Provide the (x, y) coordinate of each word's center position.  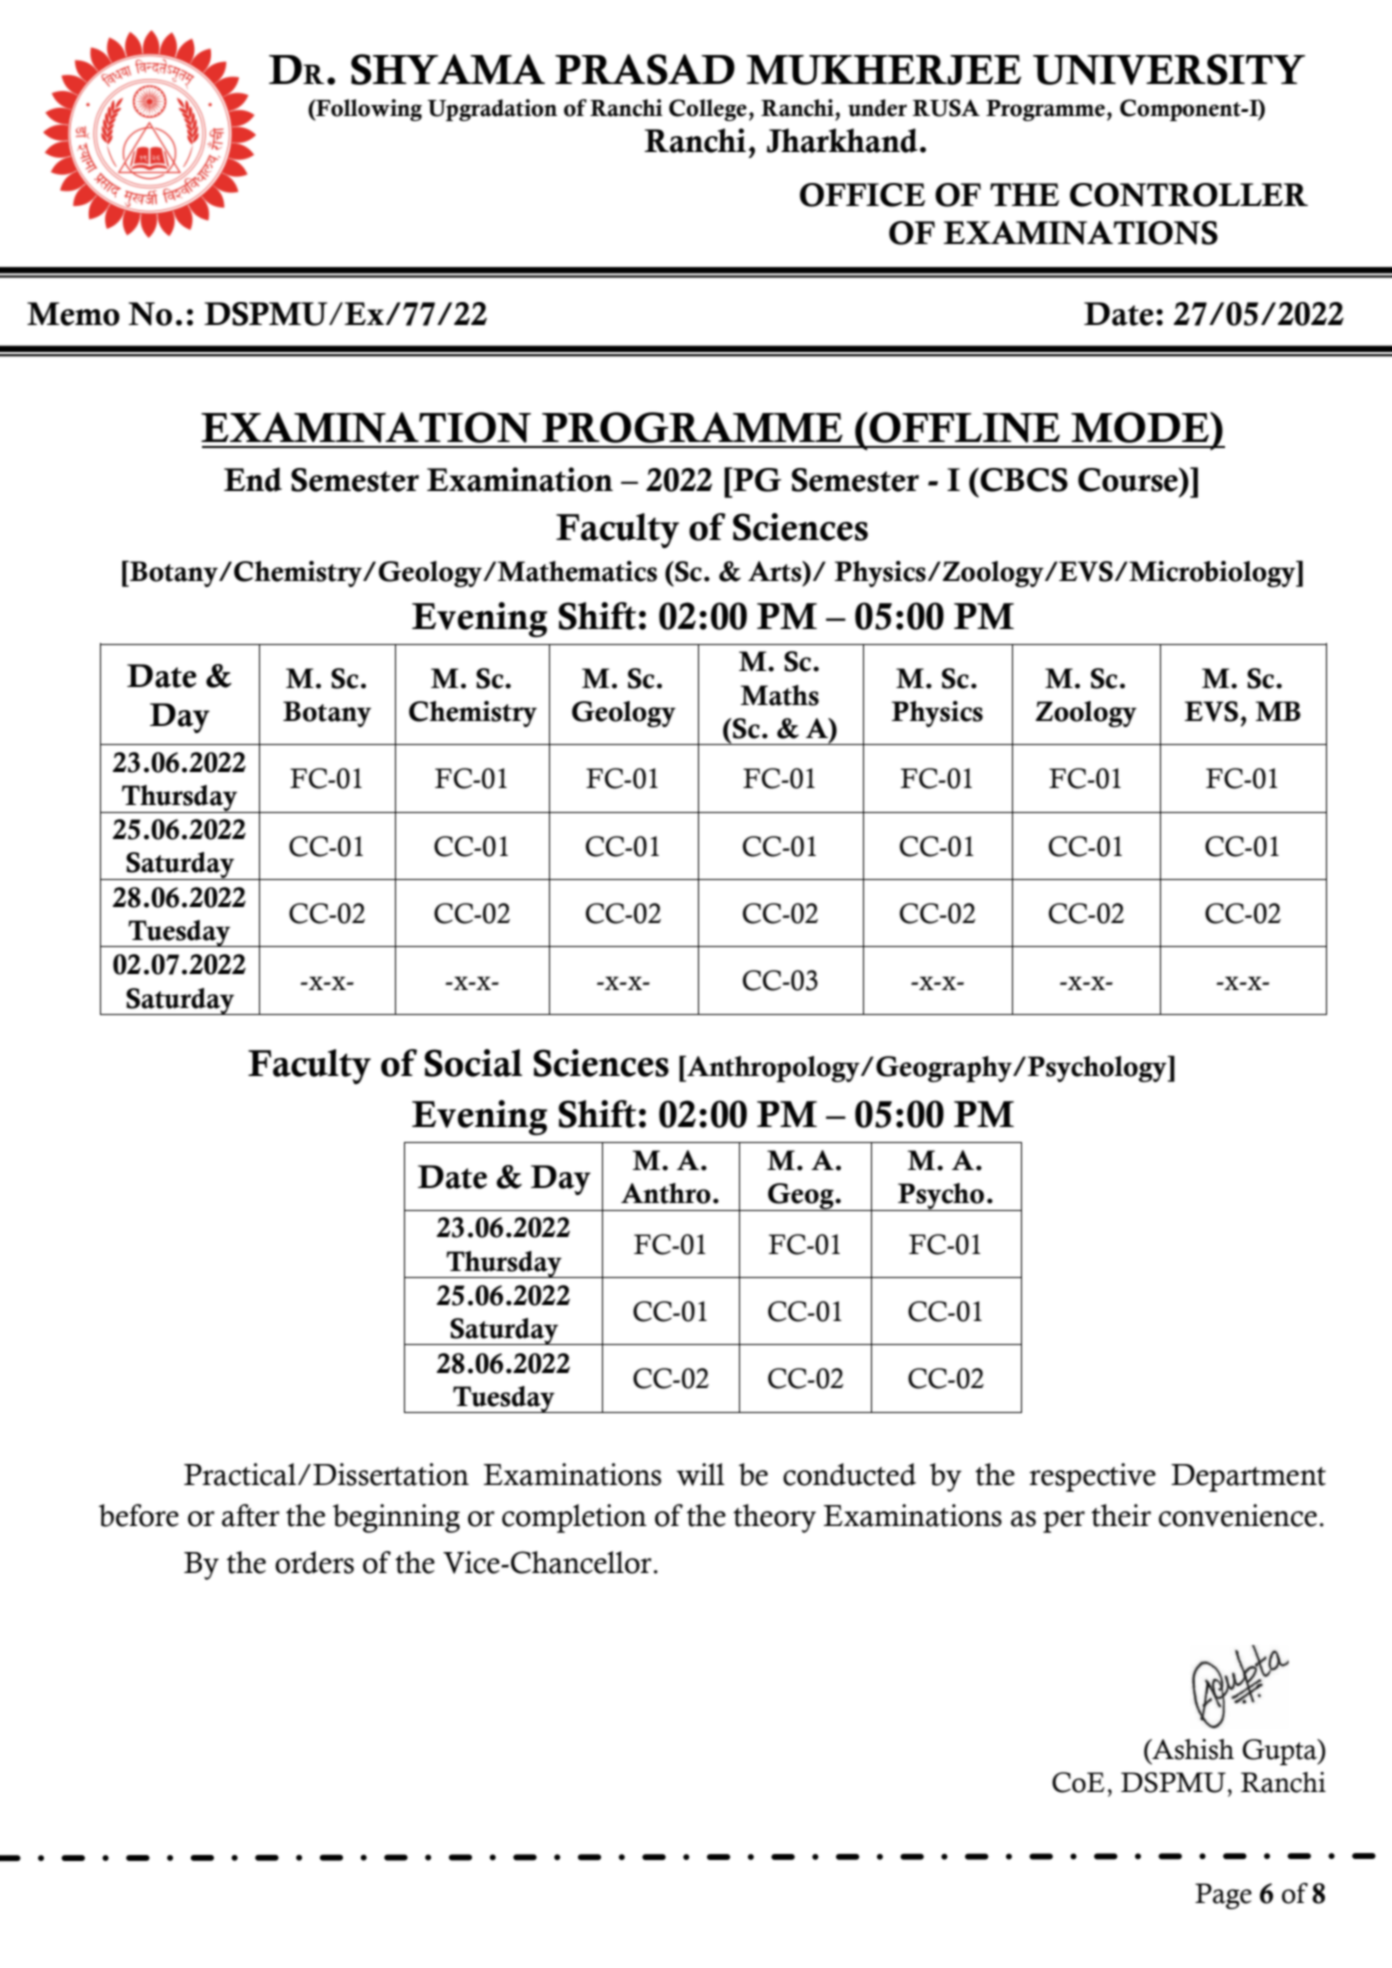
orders (314, 1562)
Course (1129, 479)
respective (1092, 1477)
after (251, 1515)
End (253, 479)
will (700, 1474)
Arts (776, 571)
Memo (73, 314)
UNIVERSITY (1169, 69)
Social (473, 1063)
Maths (779, 695)
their (1121, 1515)
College (708, 110)
